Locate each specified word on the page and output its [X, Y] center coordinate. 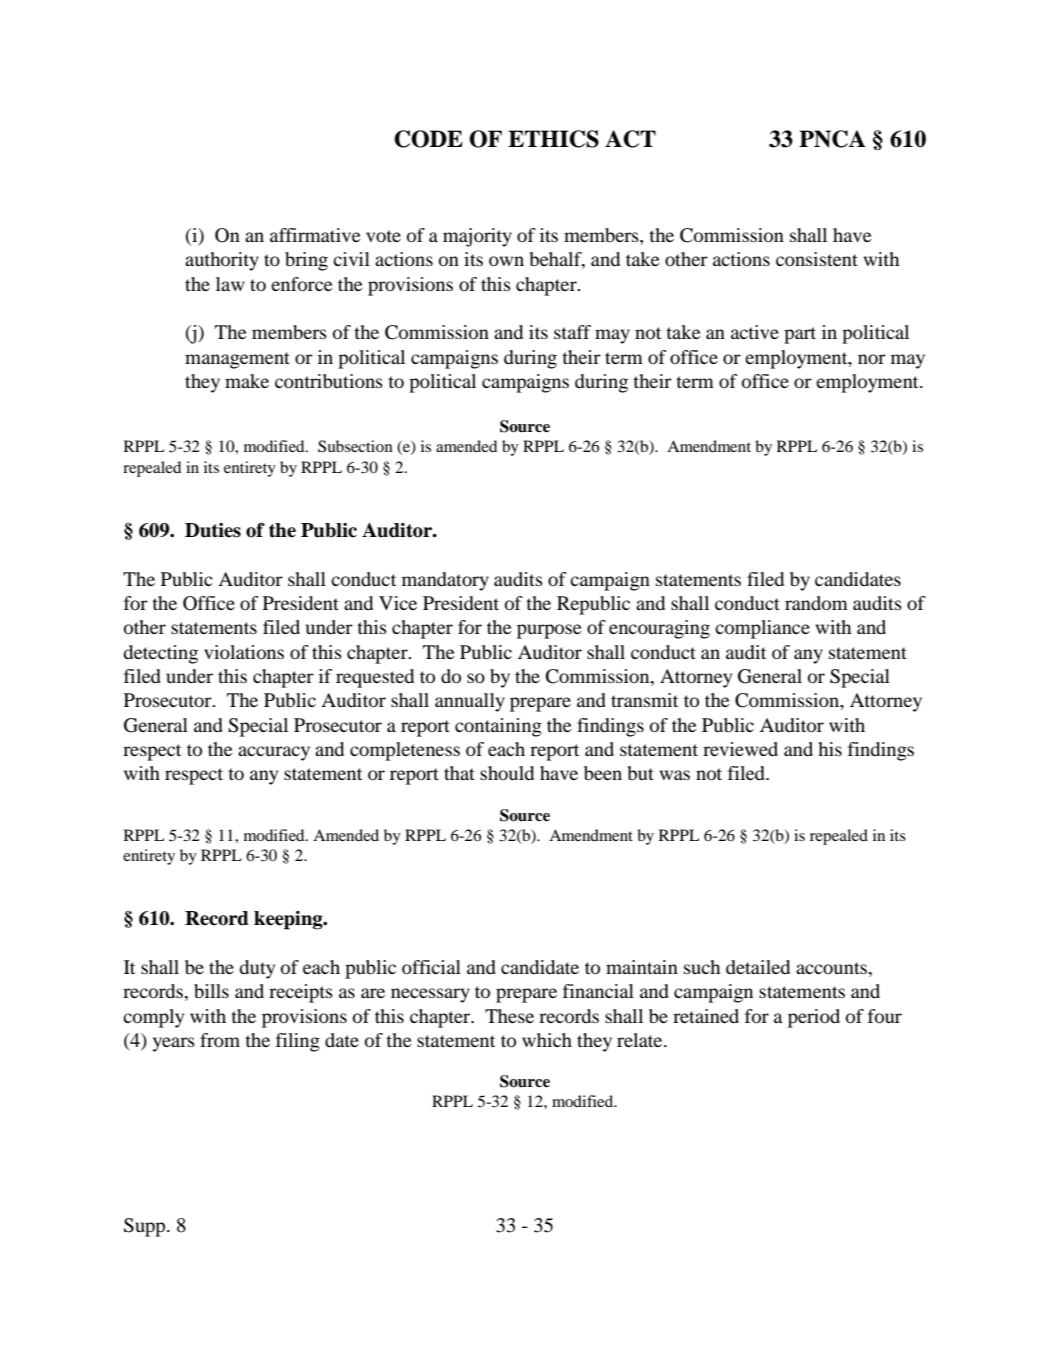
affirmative [315, 235]
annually [470, 702]
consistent [817, 259]
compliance [762, 629]
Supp [146, 1227]
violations [244, 652]
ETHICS [553, 139]
